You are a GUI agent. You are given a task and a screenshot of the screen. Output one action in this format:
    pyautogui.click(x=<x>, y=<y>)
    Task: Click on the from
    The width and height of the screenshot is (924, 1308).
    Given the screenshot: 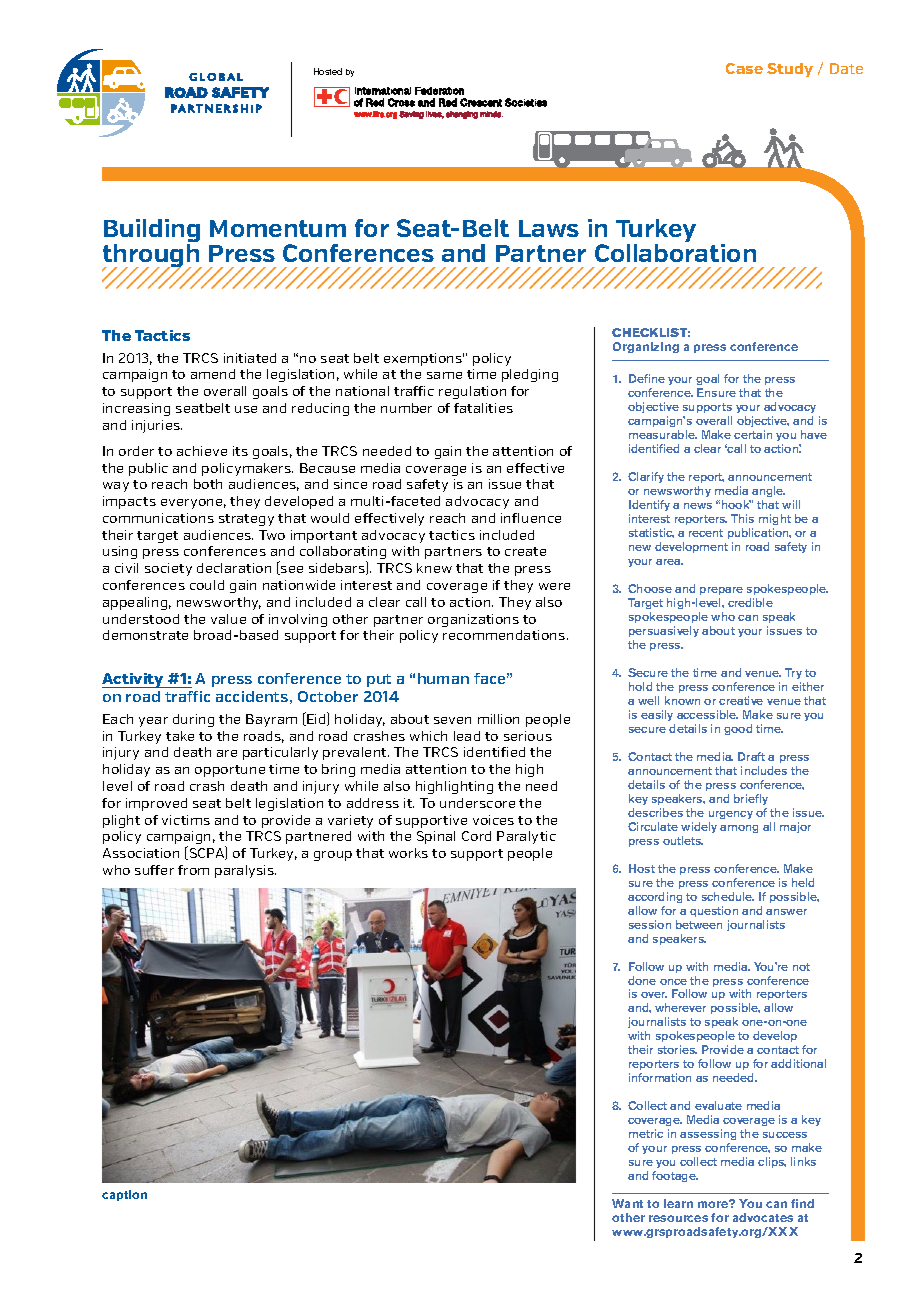 What is the action you would take?
    pyautogui.click(x=193, y=870)
